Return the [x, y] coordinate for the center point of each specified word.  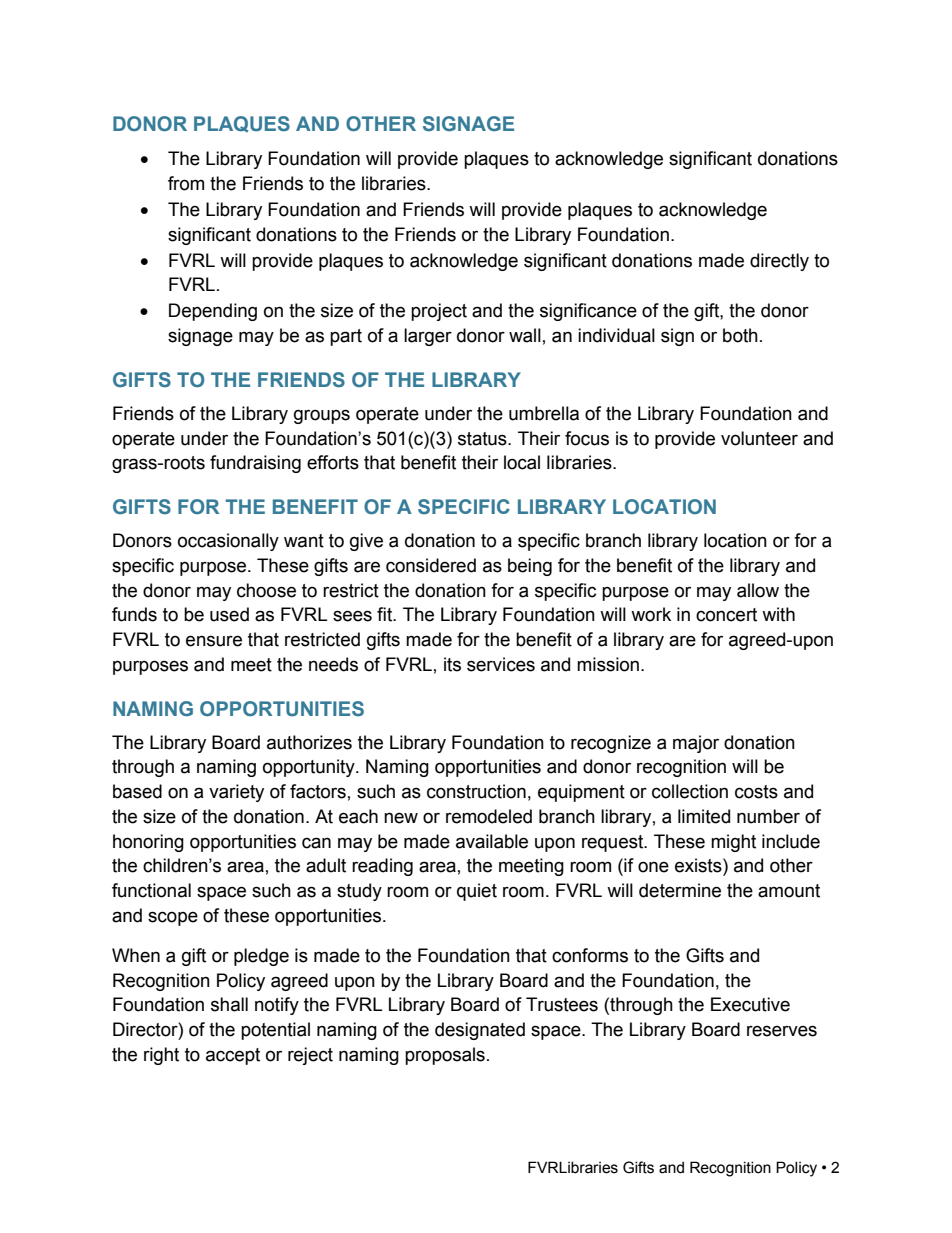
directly [779, 262]
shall [229, 1004]
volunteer [759, 438]
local [522, 462]
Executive [750, 1004]
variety [236, 793]
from [186, 183]
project [439, 312]
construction [476, 791]
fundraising [255, 464]
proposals [445, 1056]
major [696, 744]
